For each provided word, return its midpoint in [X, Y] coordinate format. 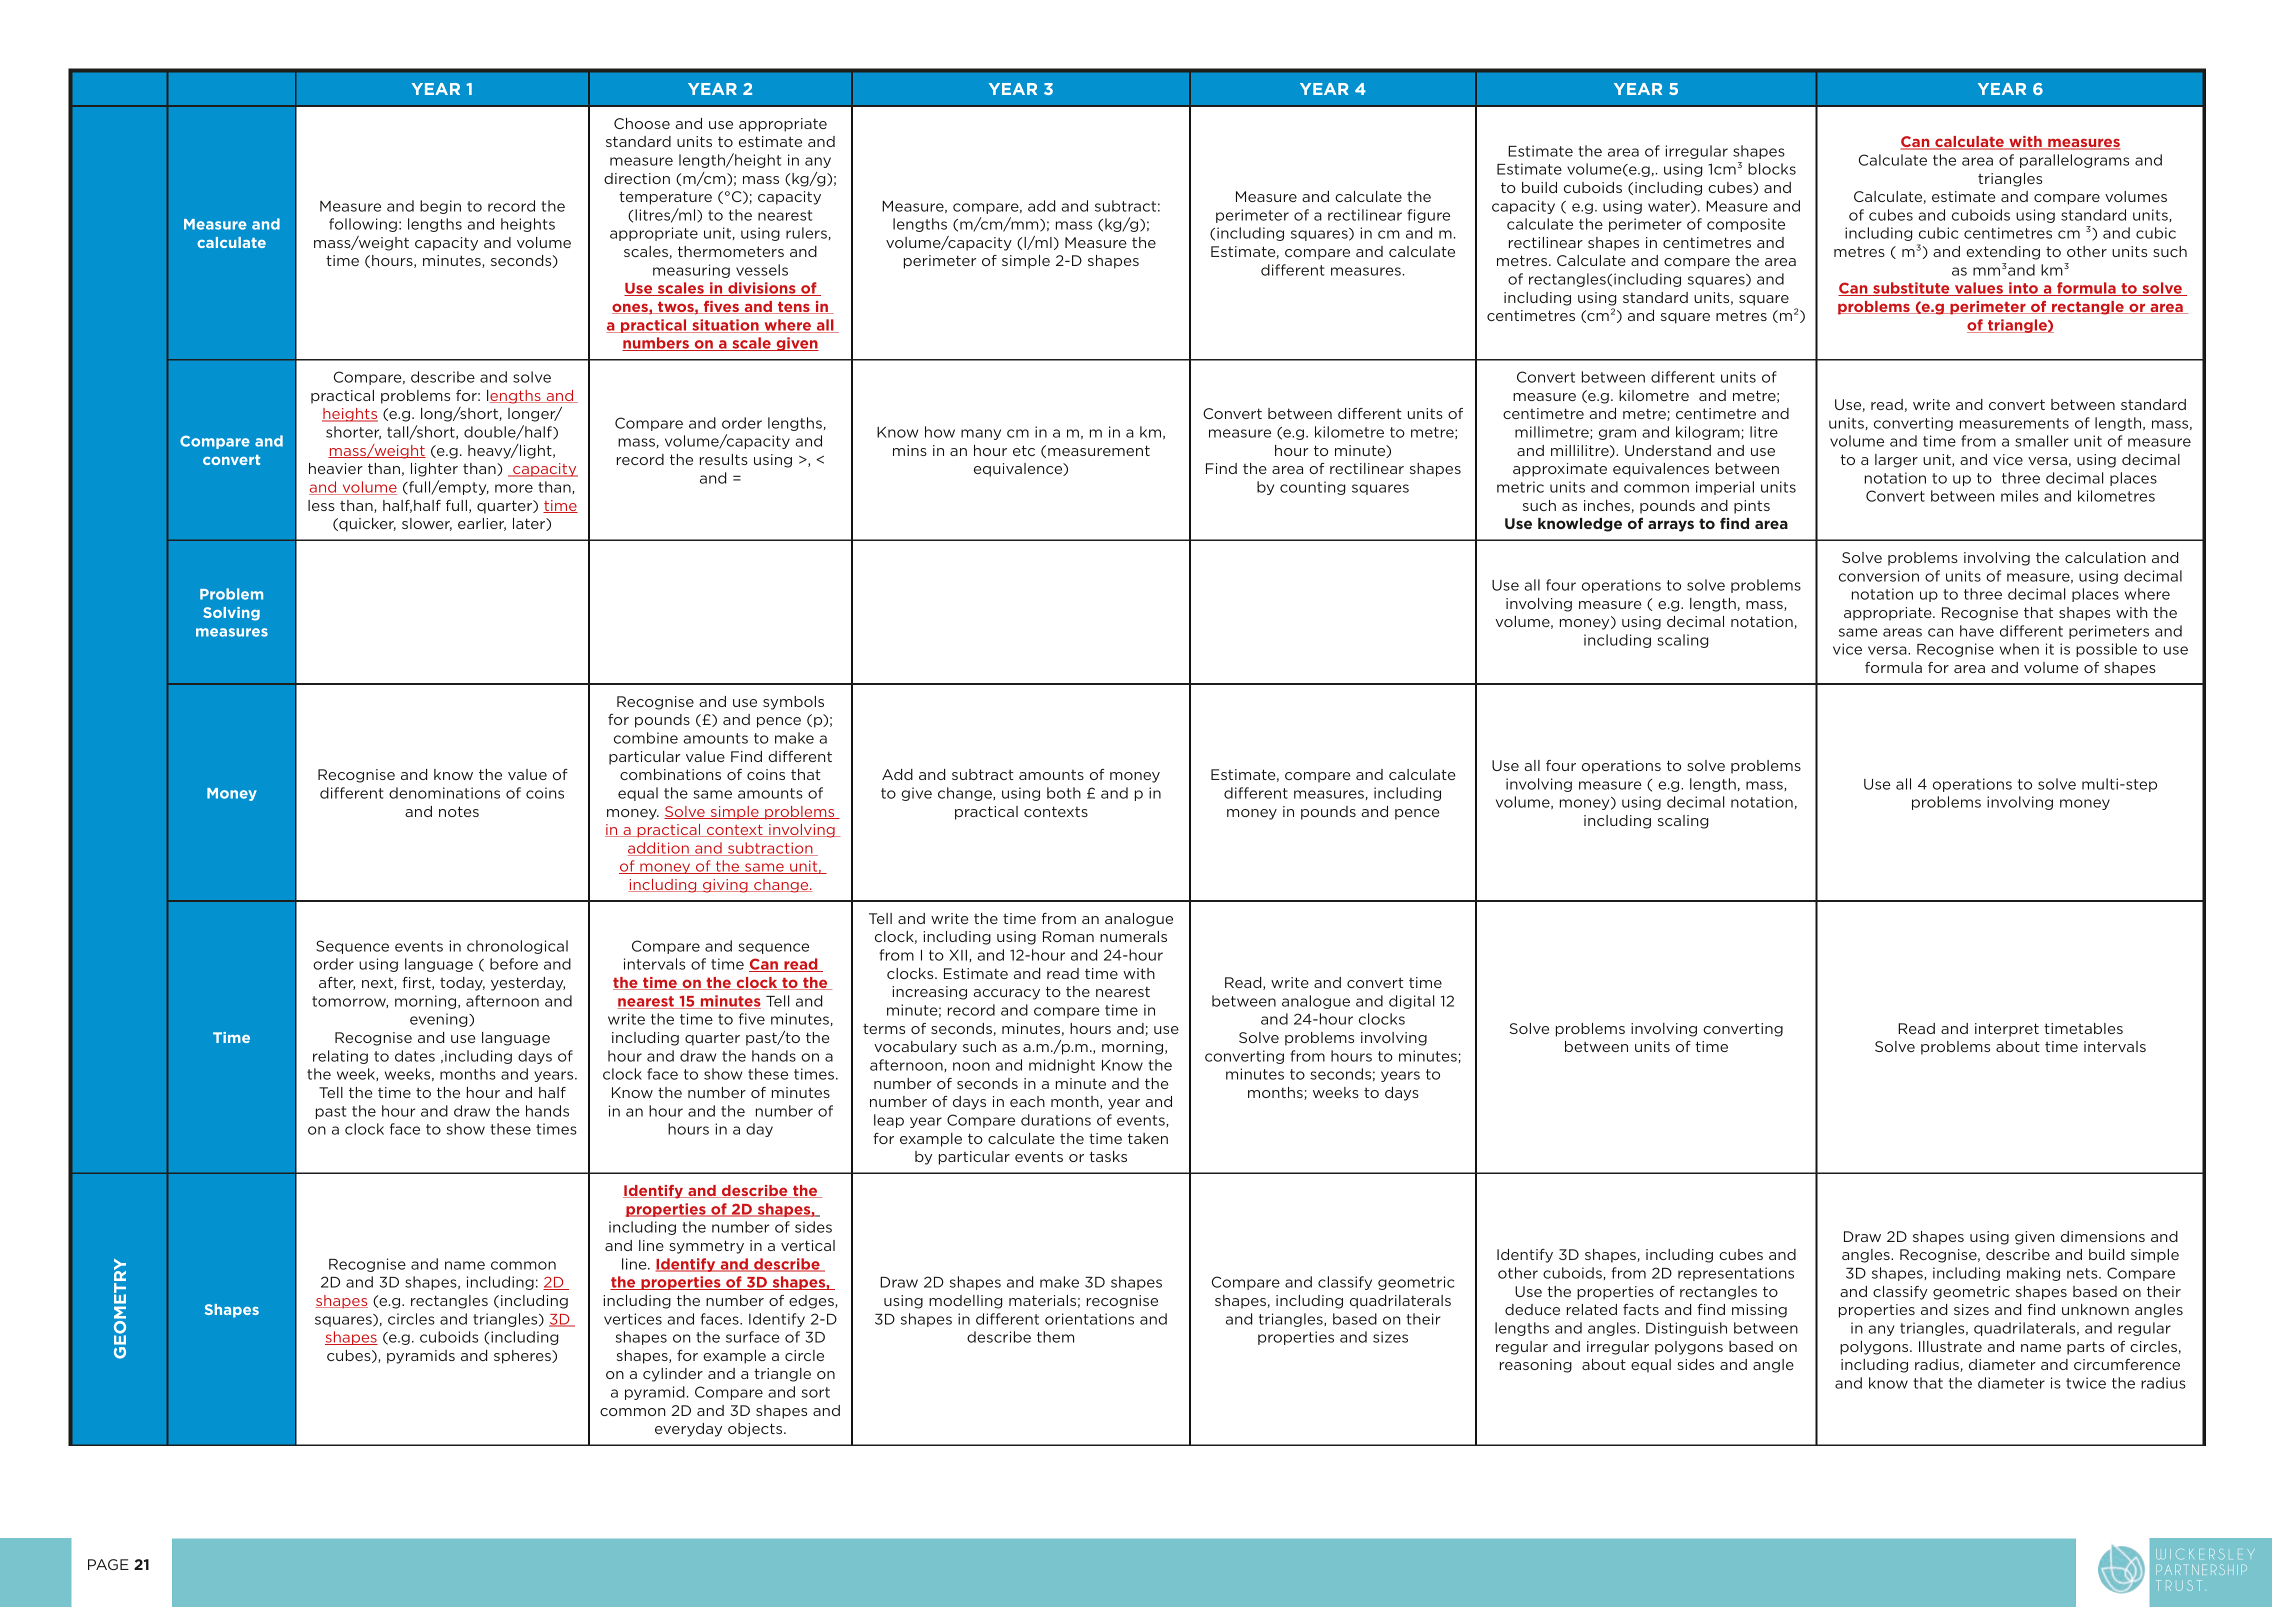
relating [340, 1057]
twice [2086, 1383]
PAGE [108, 1564]
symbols [793, 703]
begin [440, 207]
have [1977, 631]
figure [1428, 216]
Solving [231, 614]
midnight [1062, 1066]
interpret [2007, 1030]
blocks [1772, 169]
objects [756, 1430]
